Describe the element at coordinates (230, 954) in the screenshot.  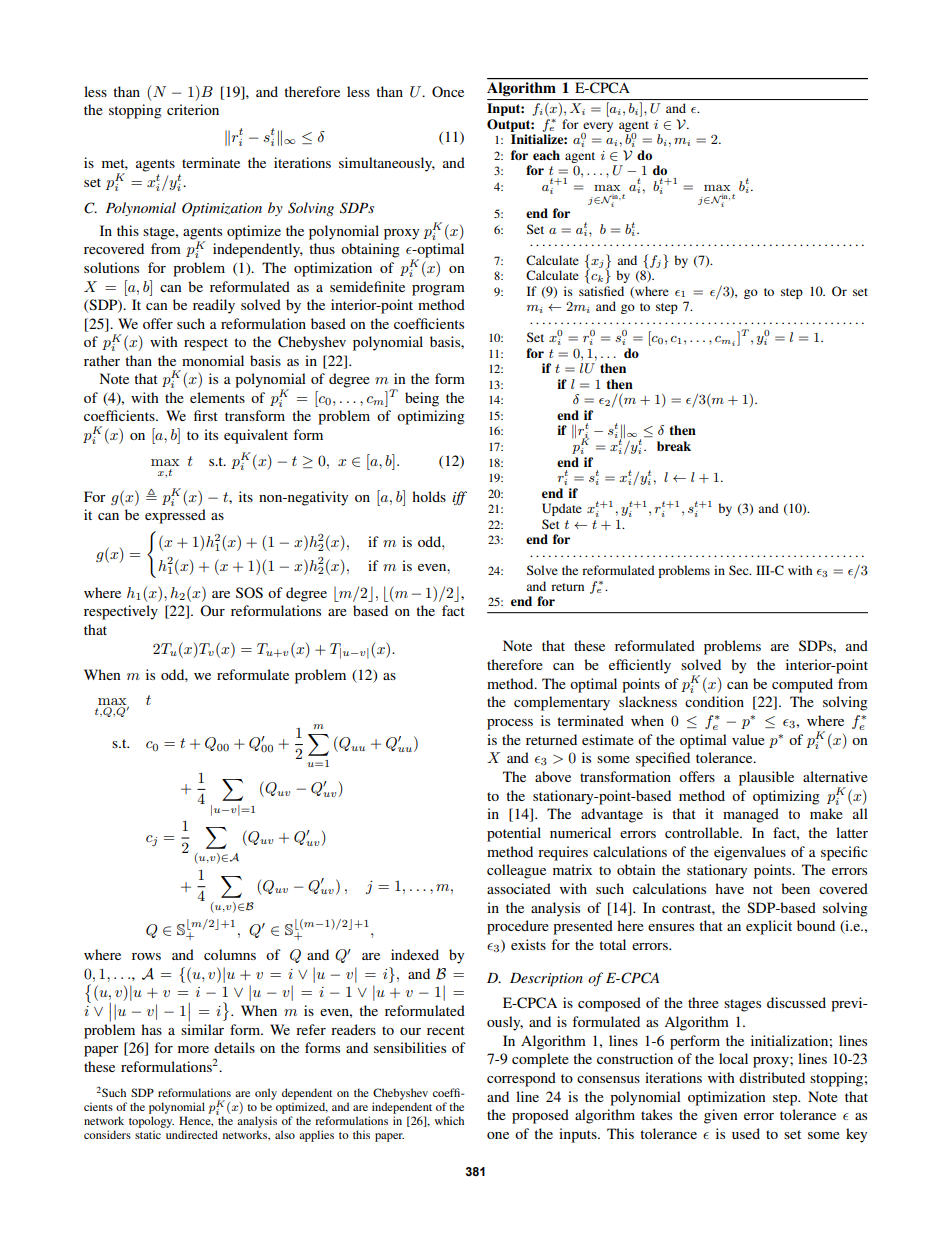
I see `columns` at that location.
